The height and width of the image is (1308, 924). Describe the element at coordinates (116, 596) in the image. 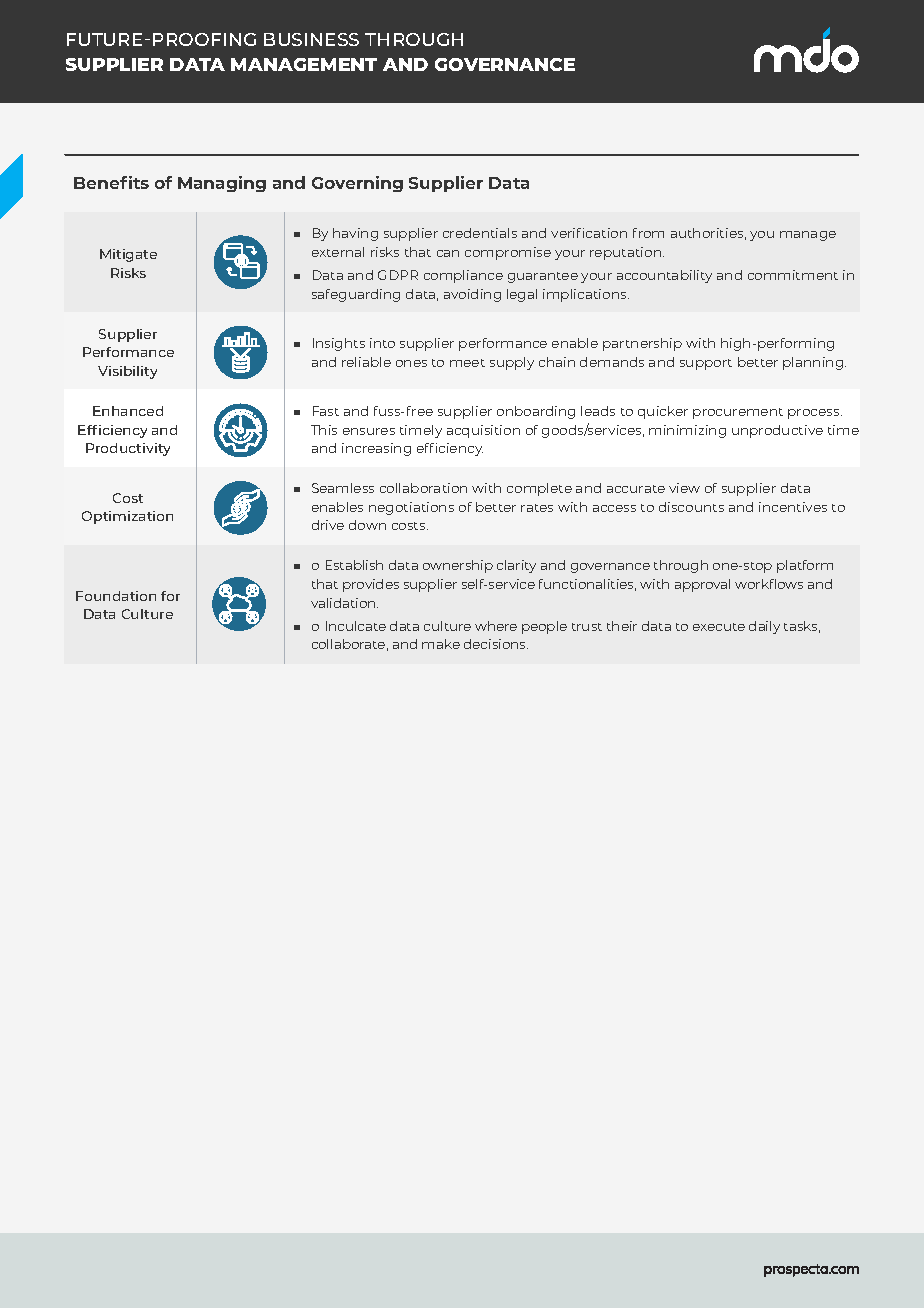

I see `Foundation` at that location.
